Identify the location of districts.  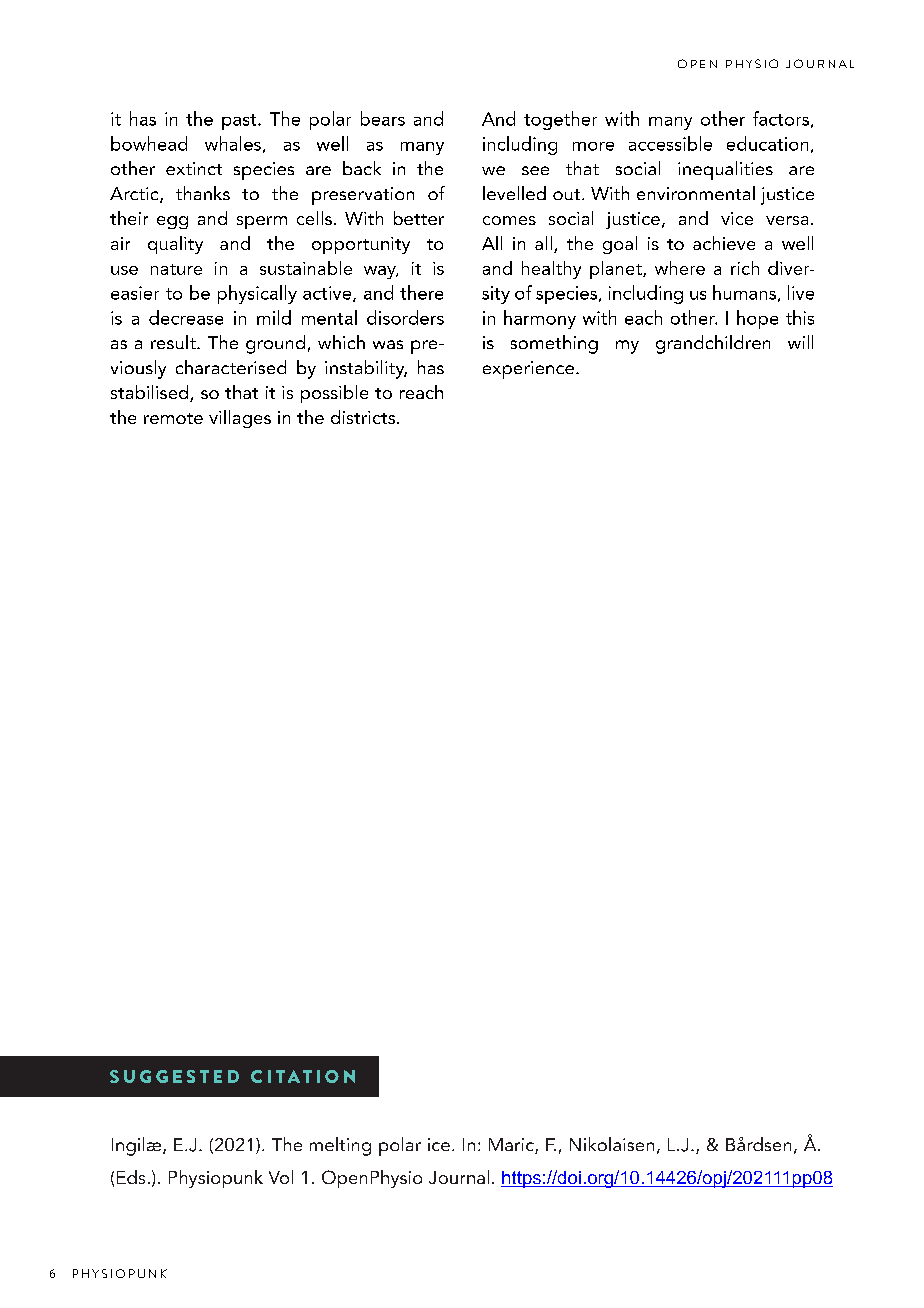
(363, 417).
